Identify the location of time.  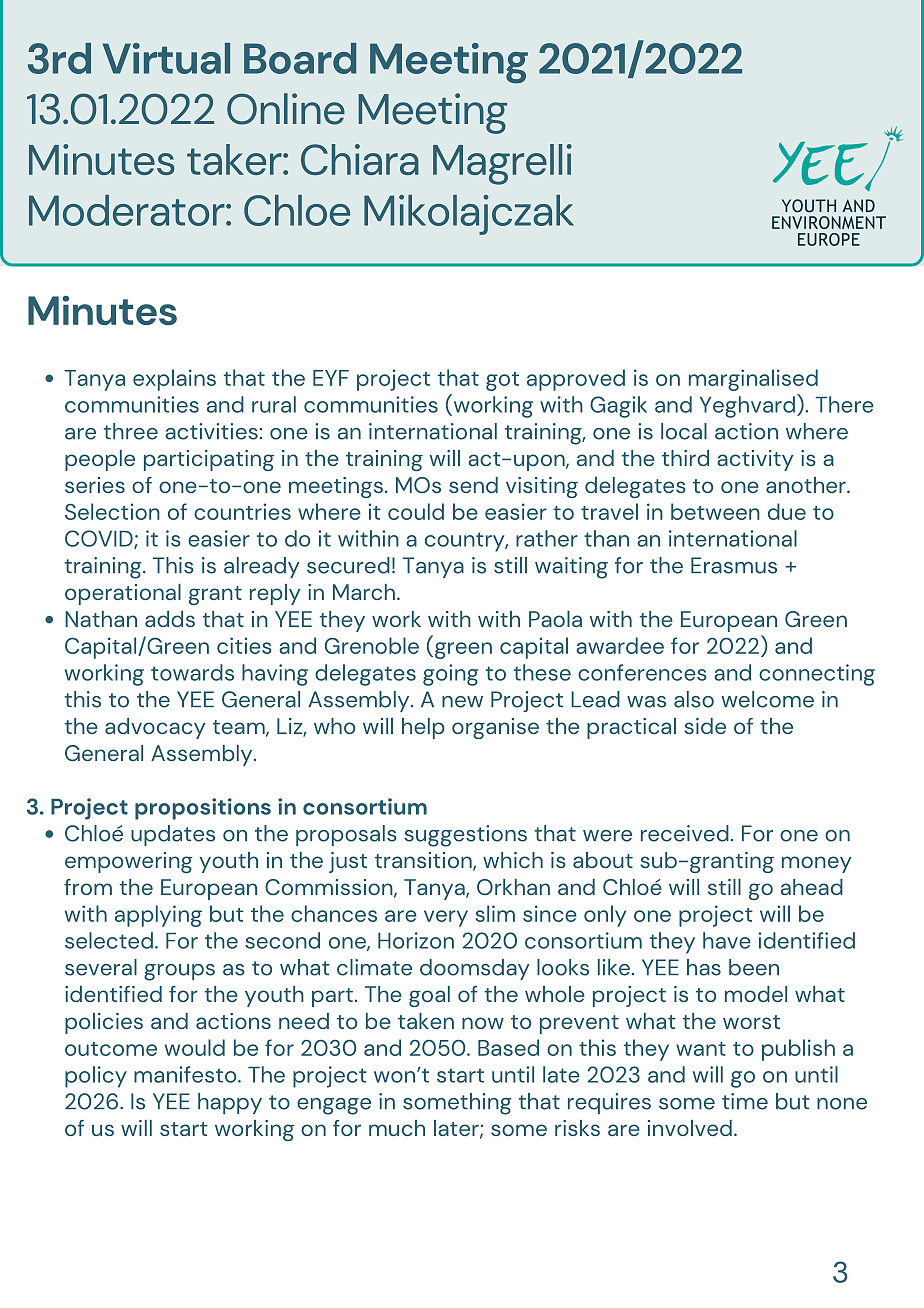
(745, 1101).
